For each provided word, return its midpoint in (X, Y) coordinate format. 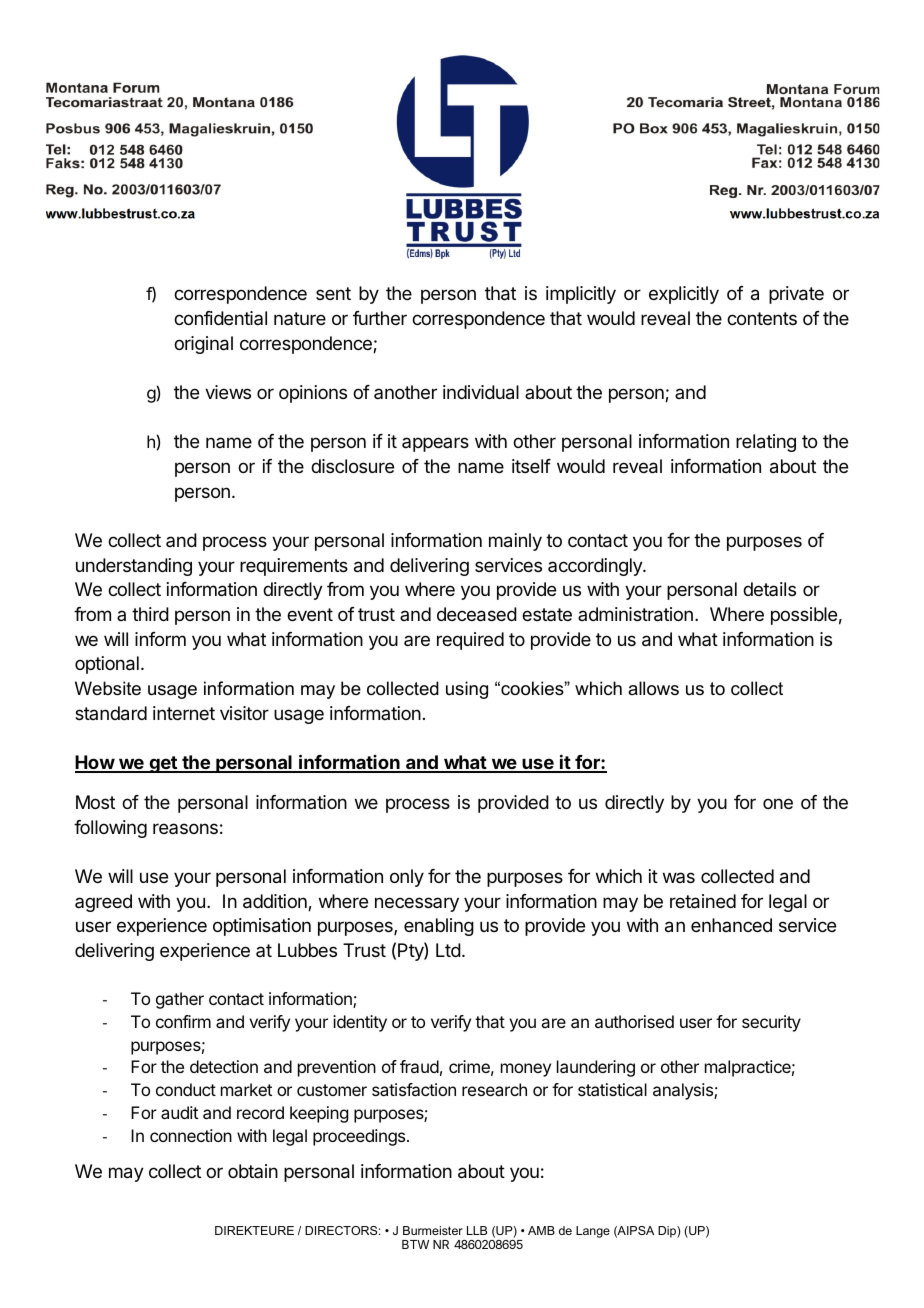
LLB (477, 1230)
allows (653, 688)
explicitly (684, 295)
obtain (253, 1171)
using (467, 690)
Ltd (448, 950)
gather (180, 1000)
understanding (134, 567)
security (771, 1023)
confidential (220, 318)
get (163, 764)
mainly (515, 542)
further (380, 318)
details (769, 589)
